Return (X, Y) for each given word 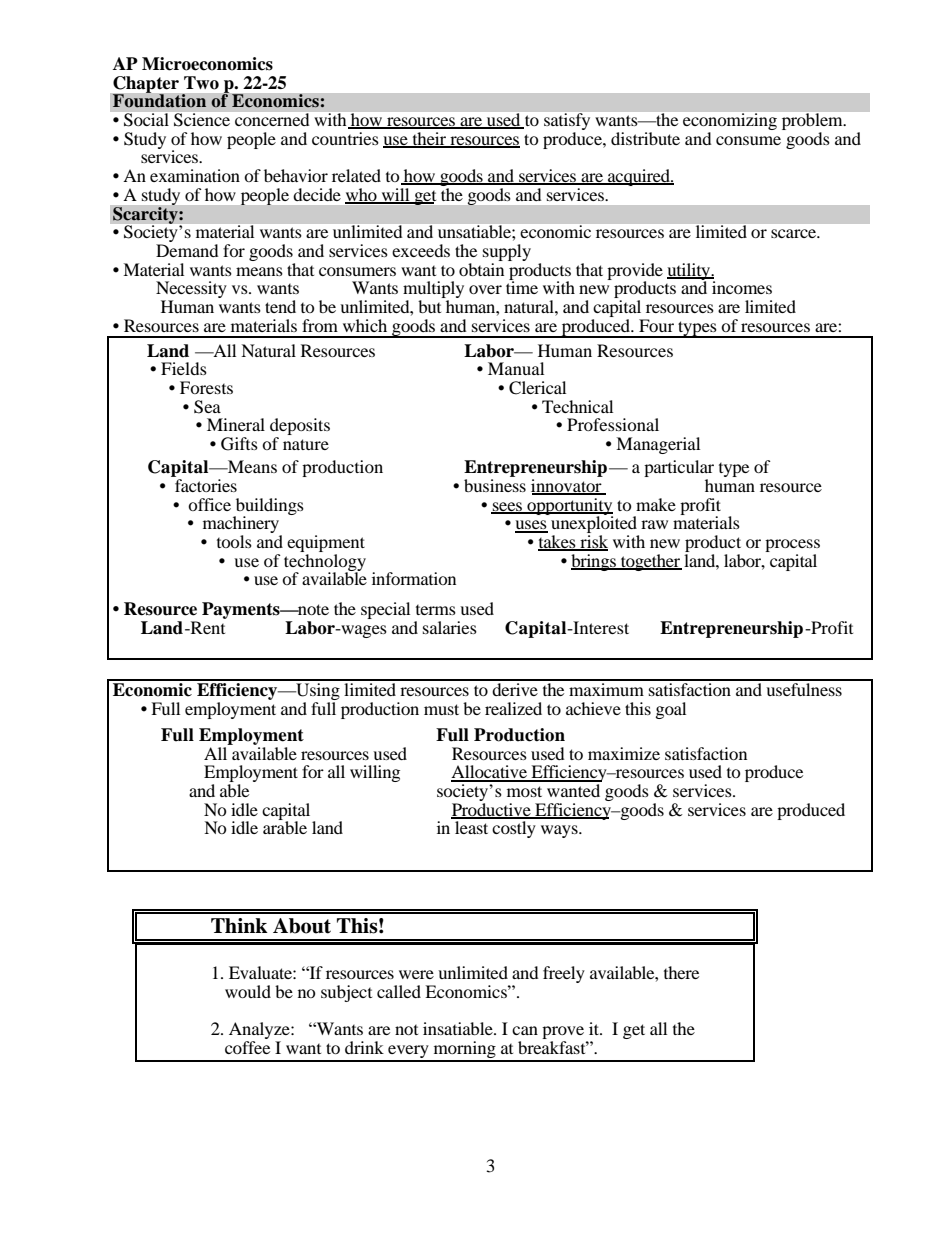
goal (671, 710)
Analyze (260, 1032)
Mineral (236, 424)
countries (345, 138)
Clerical (537, 388)
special (385, 610)
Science (202, 119)
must (441, 709)
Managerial (658, 445)
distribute (645, 138)
